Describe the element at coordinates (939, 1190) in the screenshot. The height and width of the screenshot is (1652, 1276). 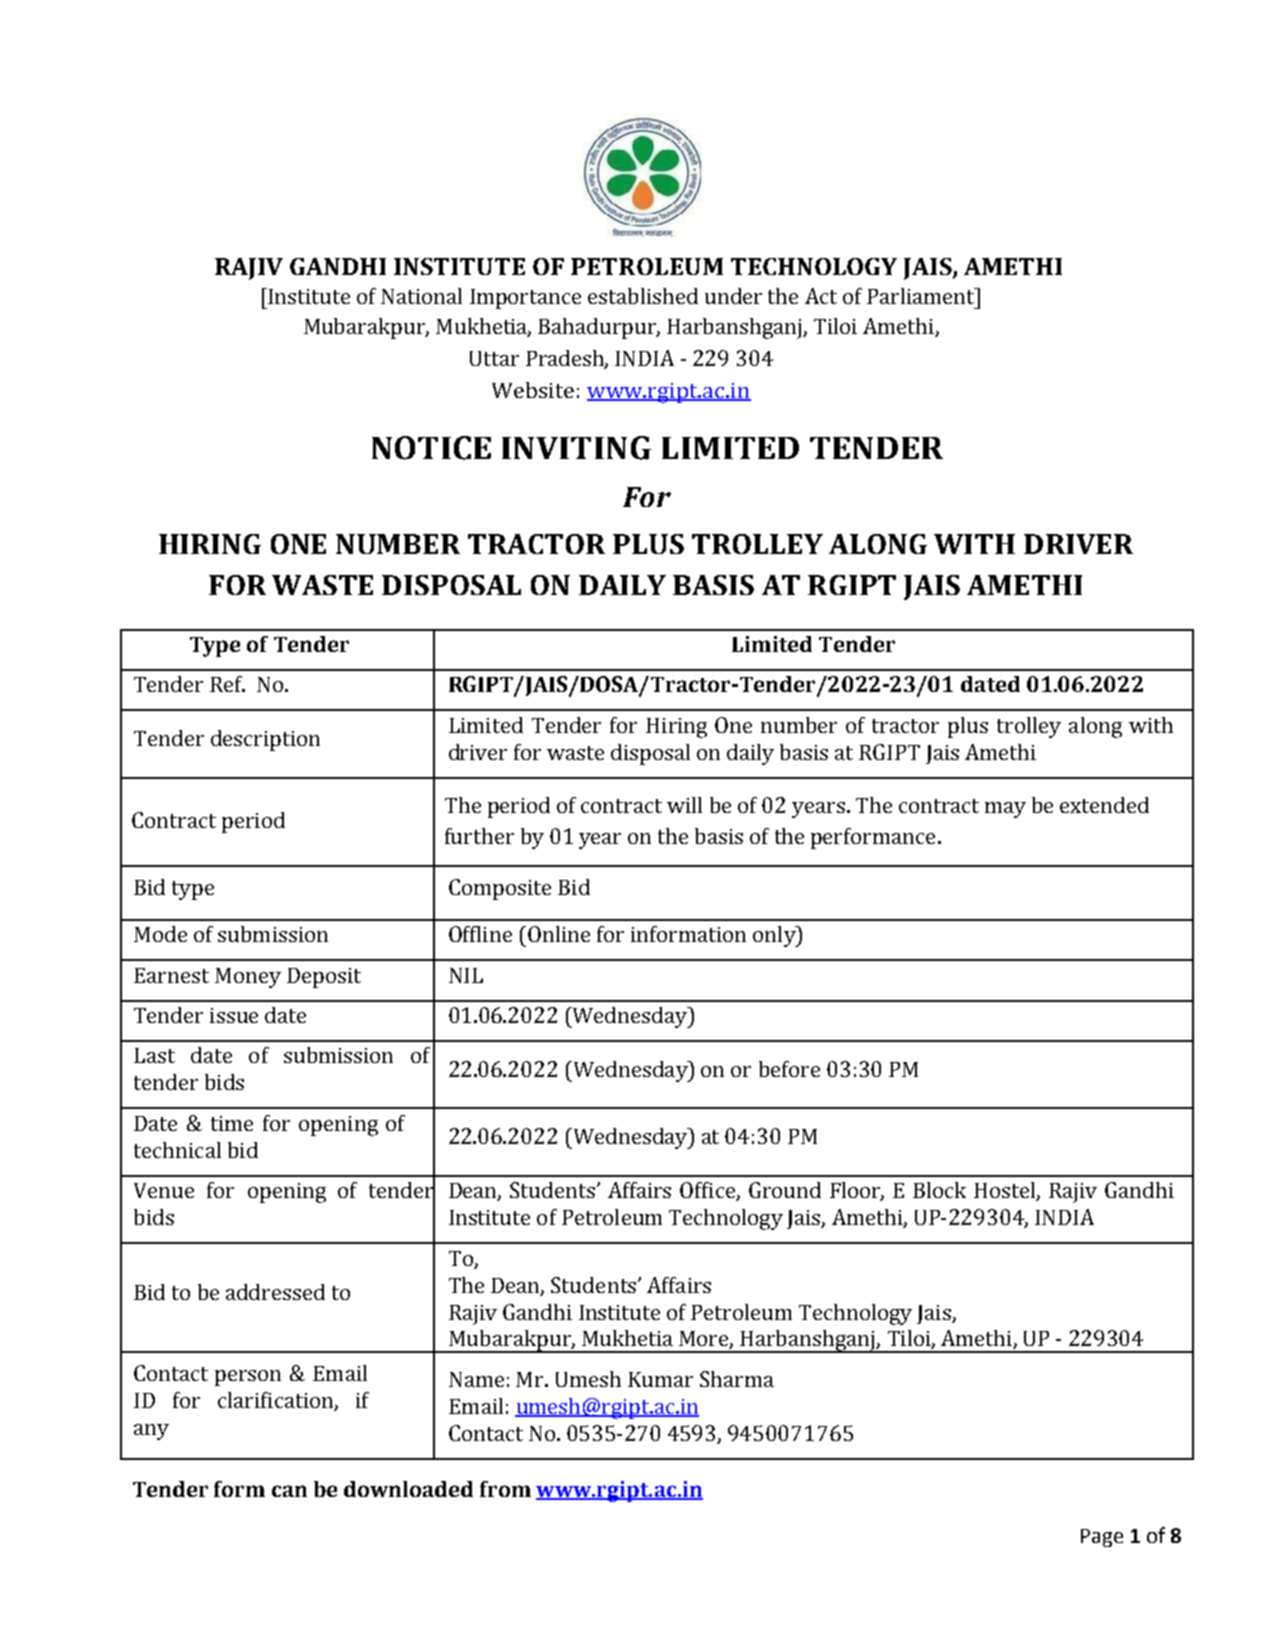
I see `Block` at that location.
